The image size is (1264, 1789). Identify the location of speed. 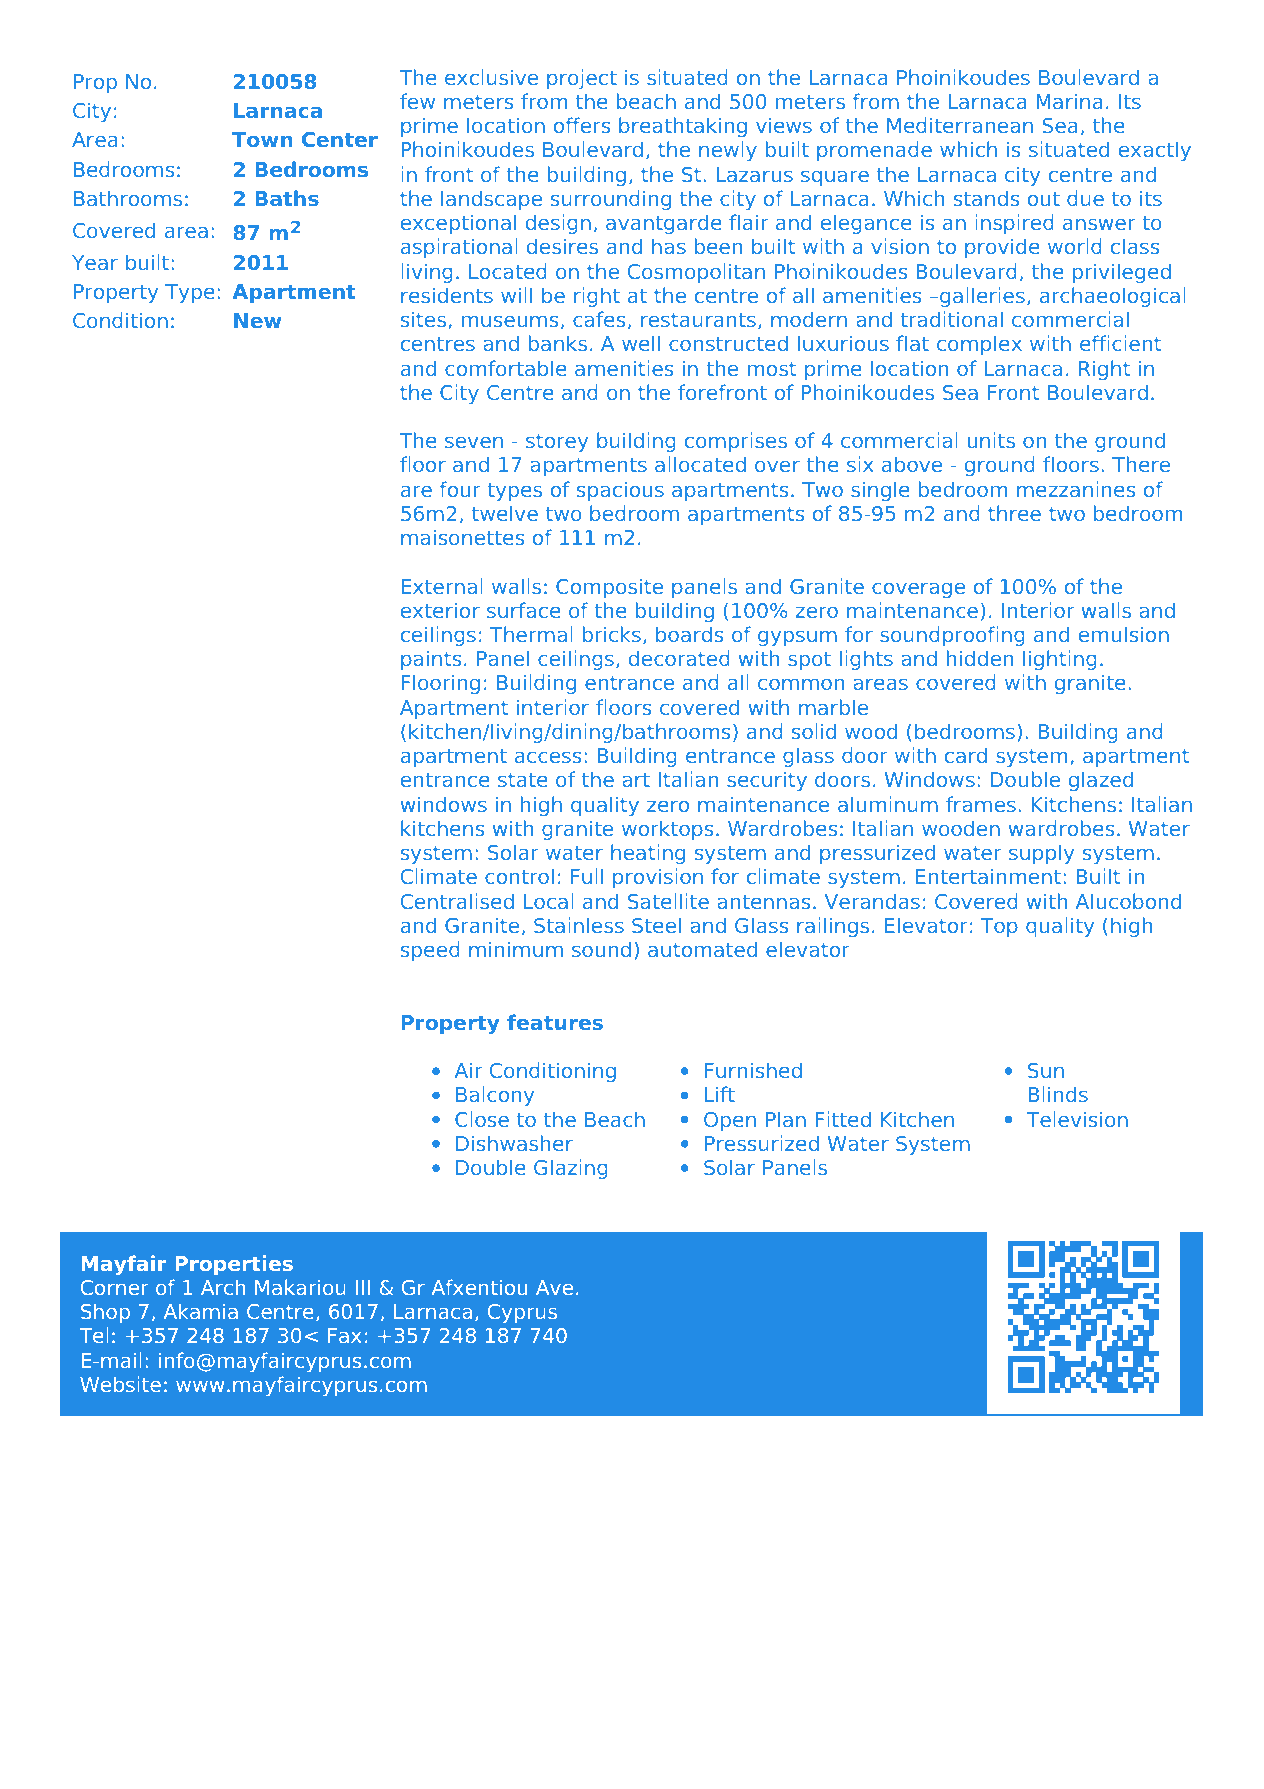
(430, 951).
